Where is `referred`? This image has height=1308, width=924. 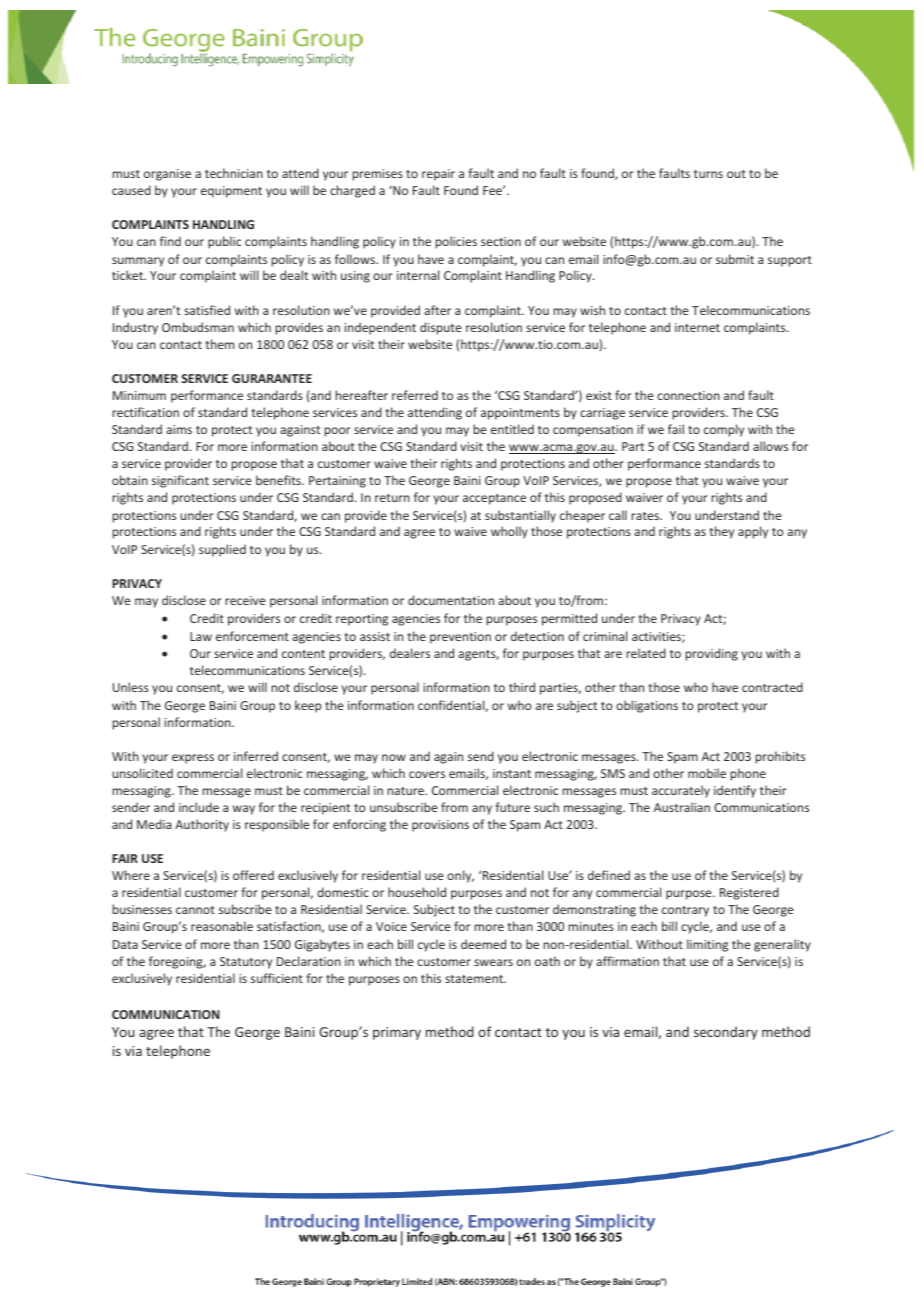 referred is located at coordinates (415, 395).
